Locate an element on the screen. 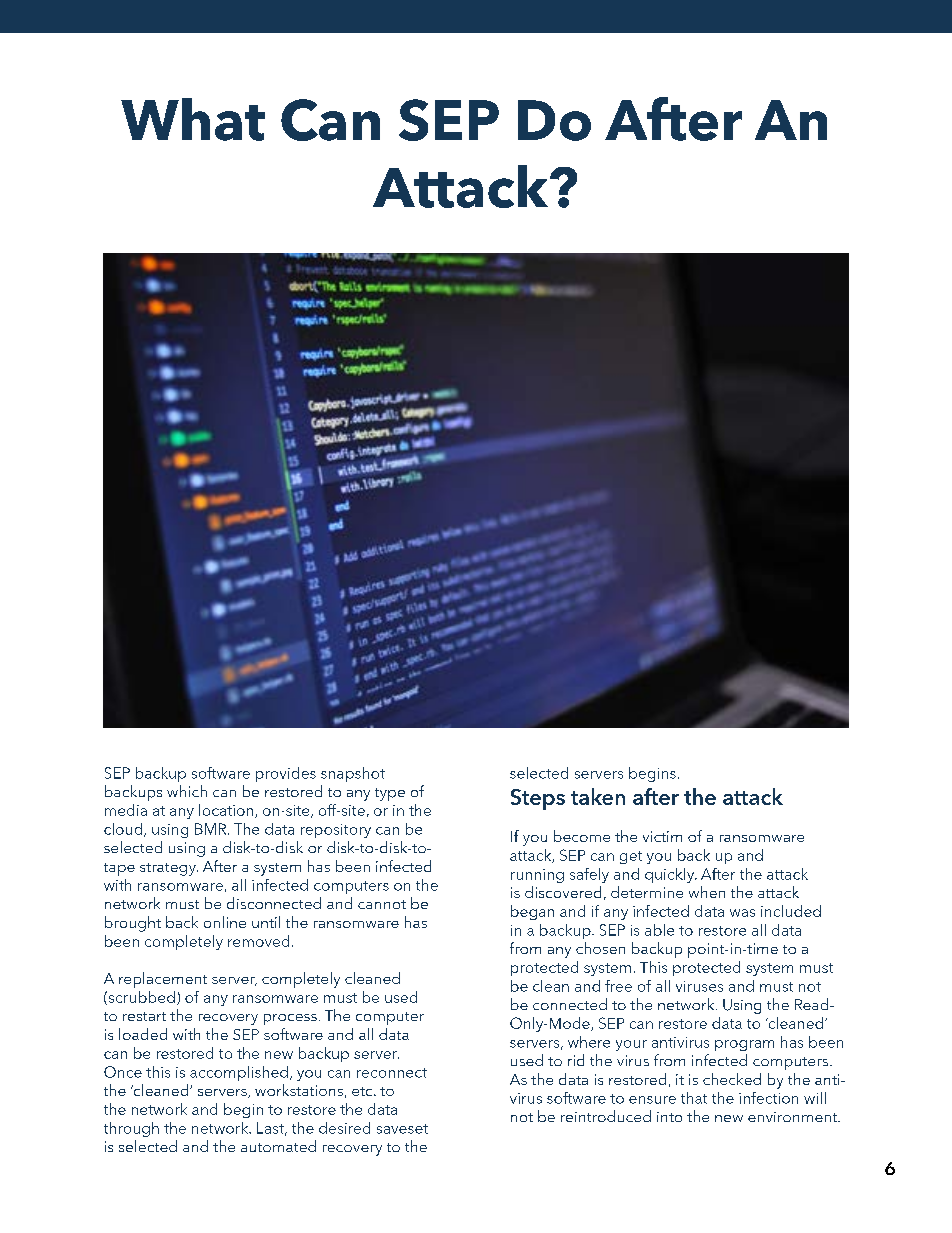 The image size is (952, 1233). type is located at coordinates (390, 794).
